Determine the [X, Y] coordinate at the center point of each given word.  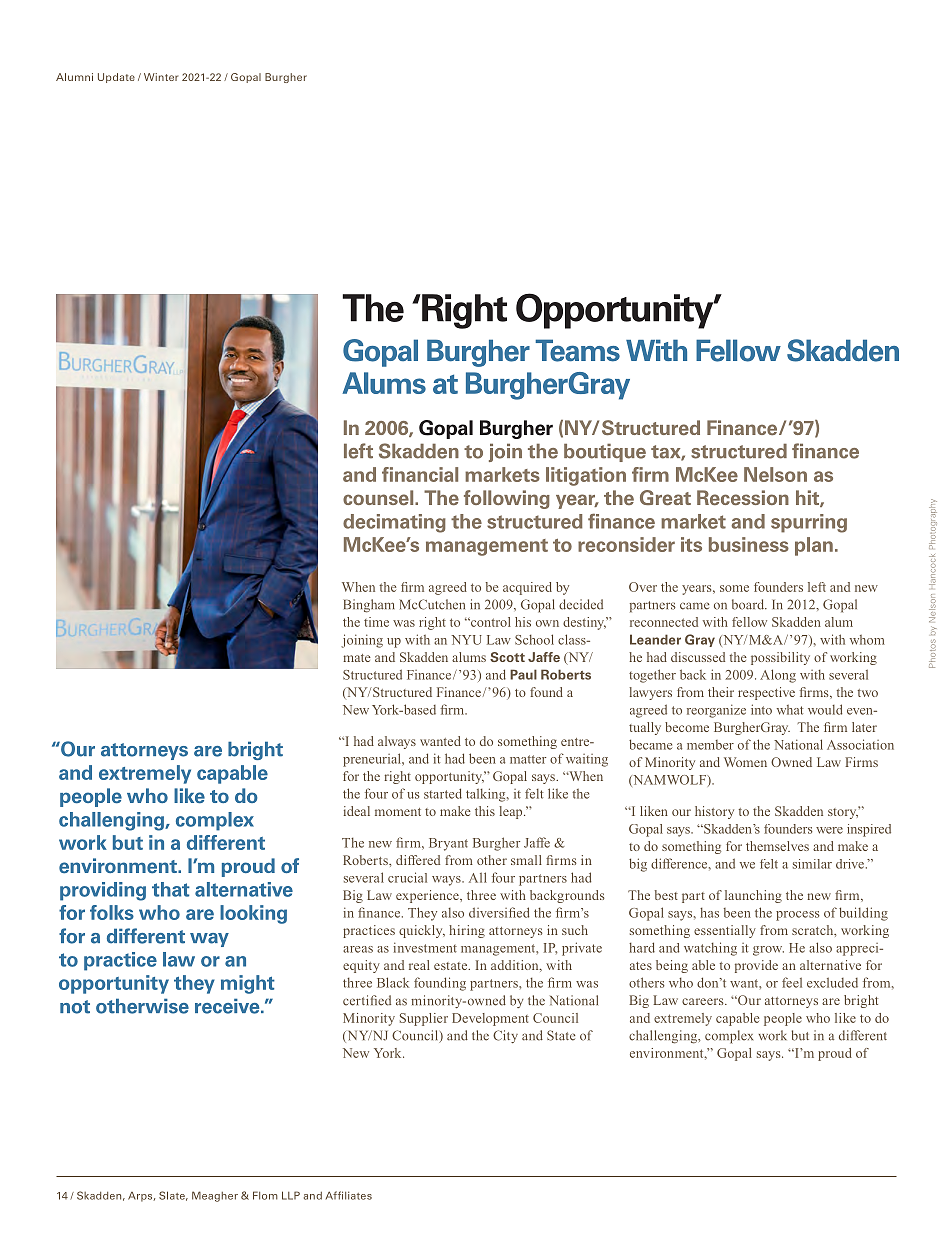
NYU [466, 640]
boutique [605, 452]
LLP [291, 1195]
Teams [577, 350]
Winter [161, 77]
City [505, 1036]
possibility [780, 658]
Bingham [369, 606]
